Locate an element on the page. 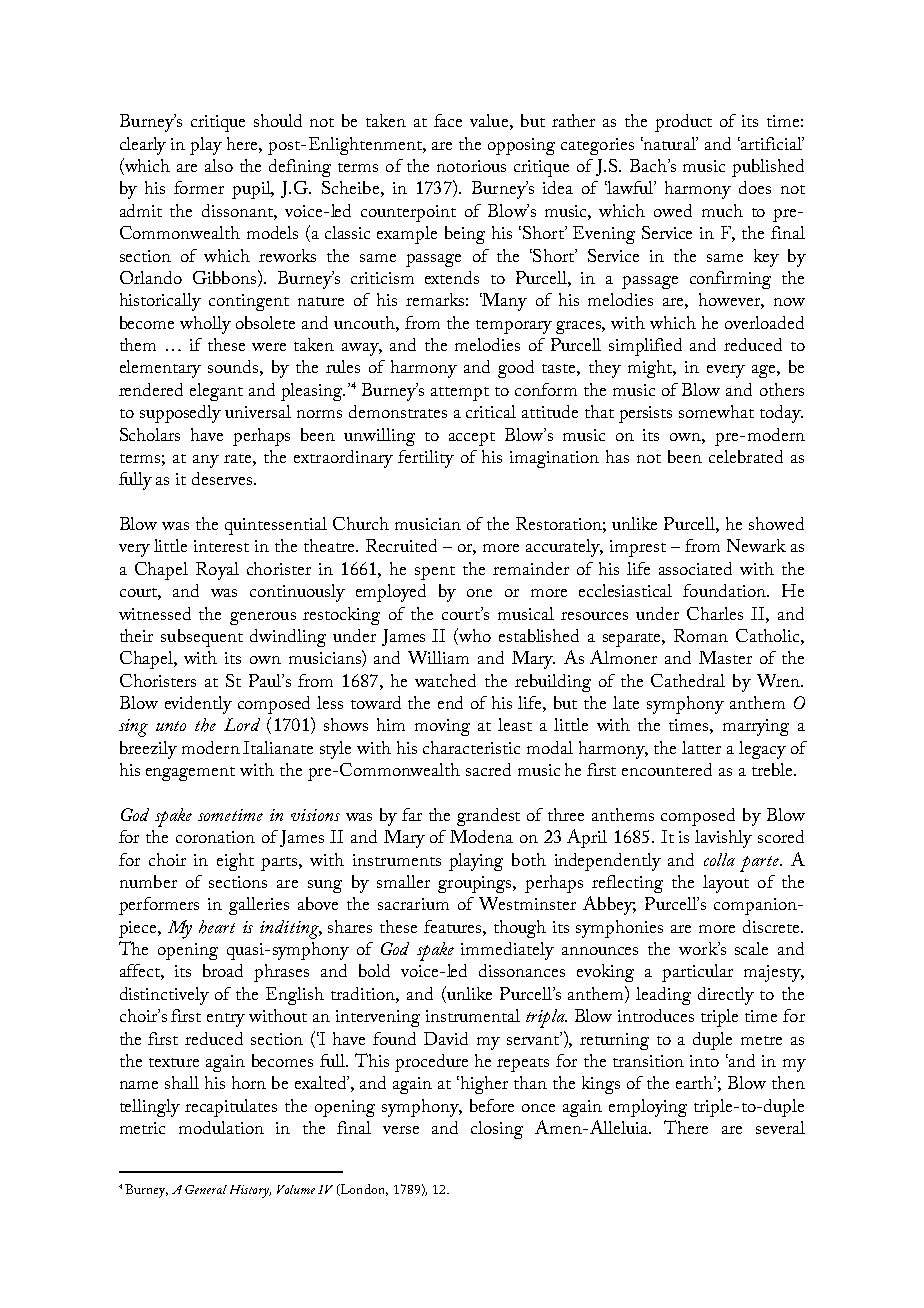  engagement is located at coordinates (190, 774).
